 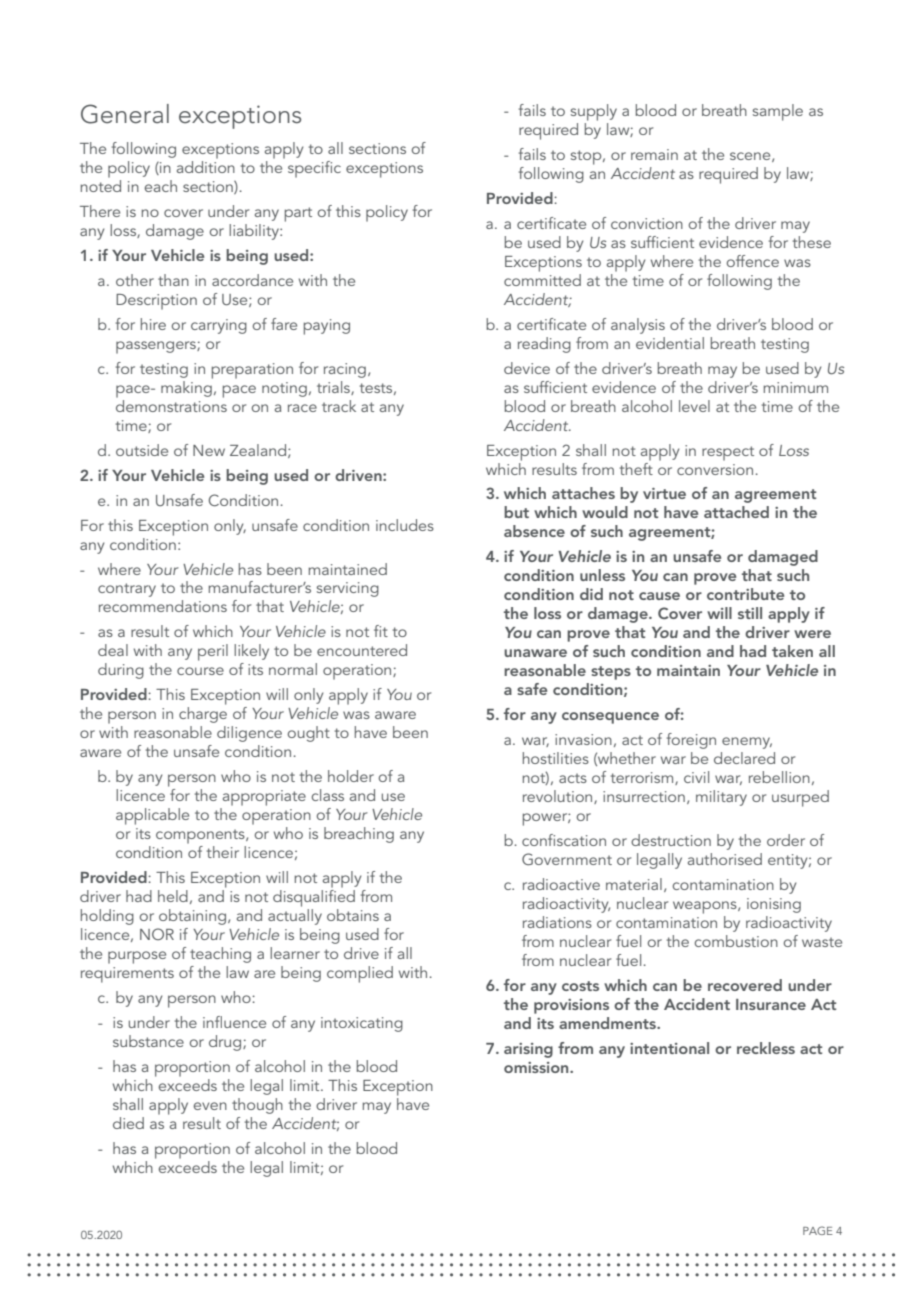 I want to click on New, so click(x=209, y=450).
